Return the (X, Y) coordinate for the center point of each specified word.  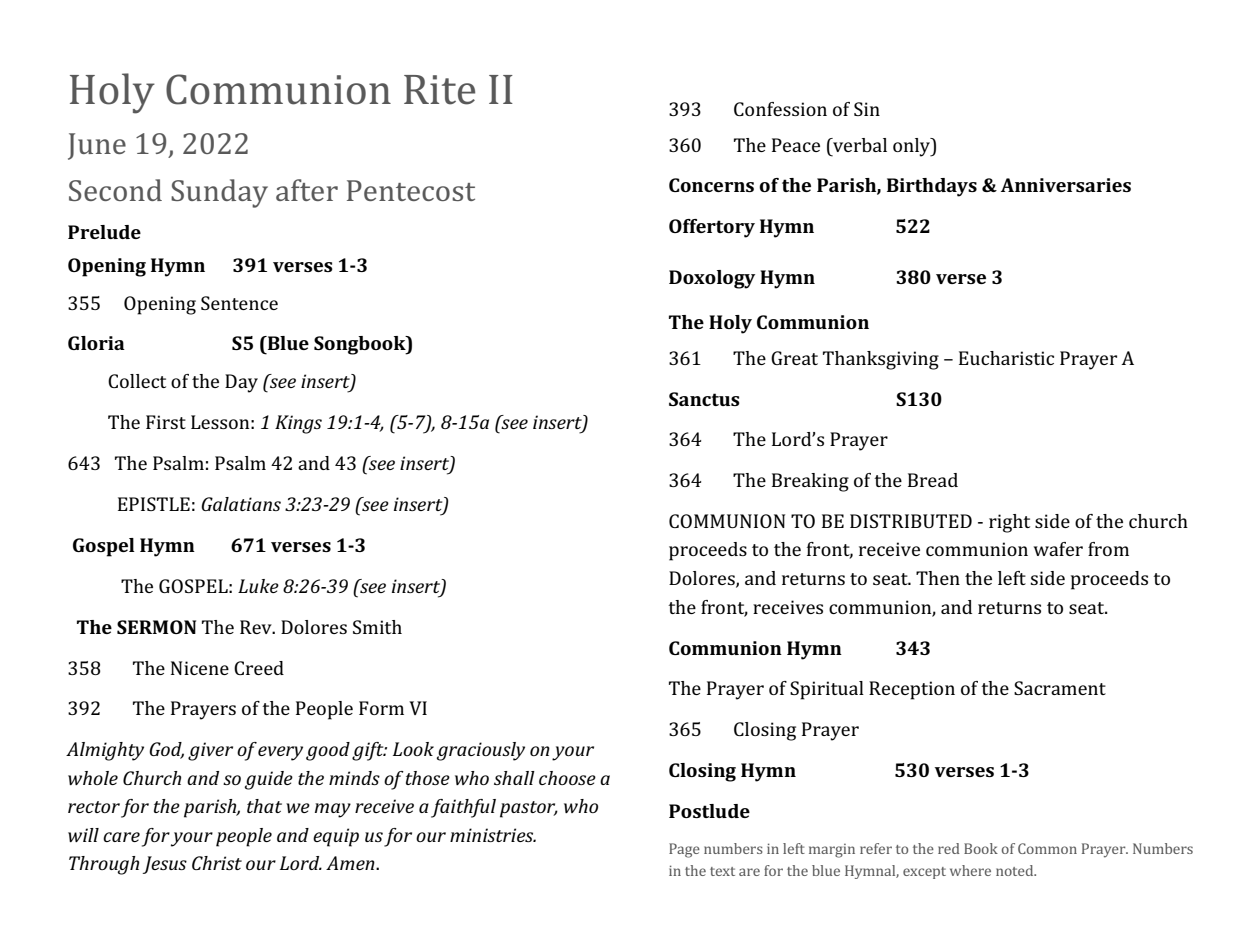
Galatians (241, 504)
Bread (933, 480)
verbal (859, 145)
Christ (217, 863)
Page (684, 850)
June (97, 146)
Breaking (810, 482)
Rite (439, 90)
